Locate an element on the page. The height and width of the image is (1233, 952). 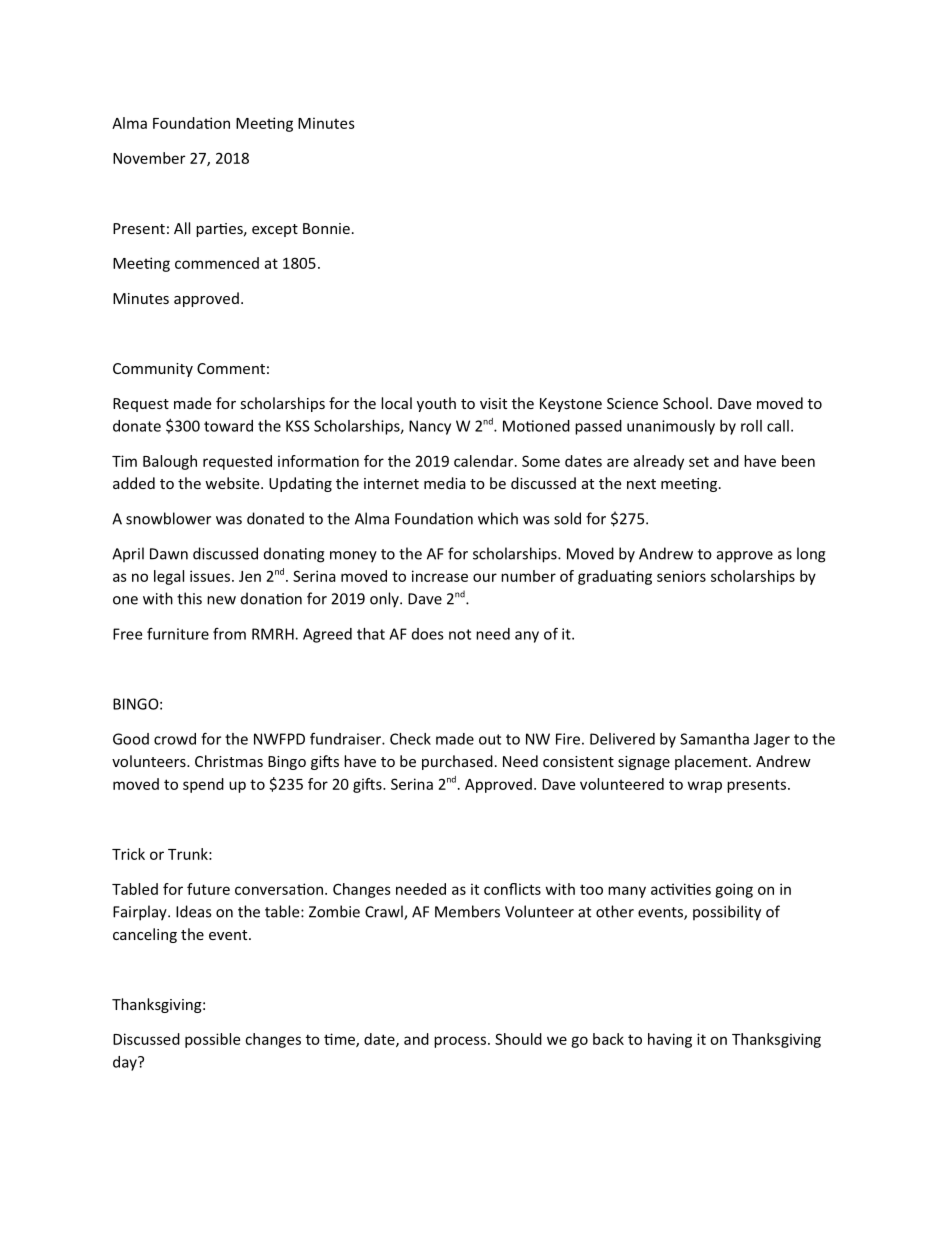
possible is located at coordinates (212, 1040).
